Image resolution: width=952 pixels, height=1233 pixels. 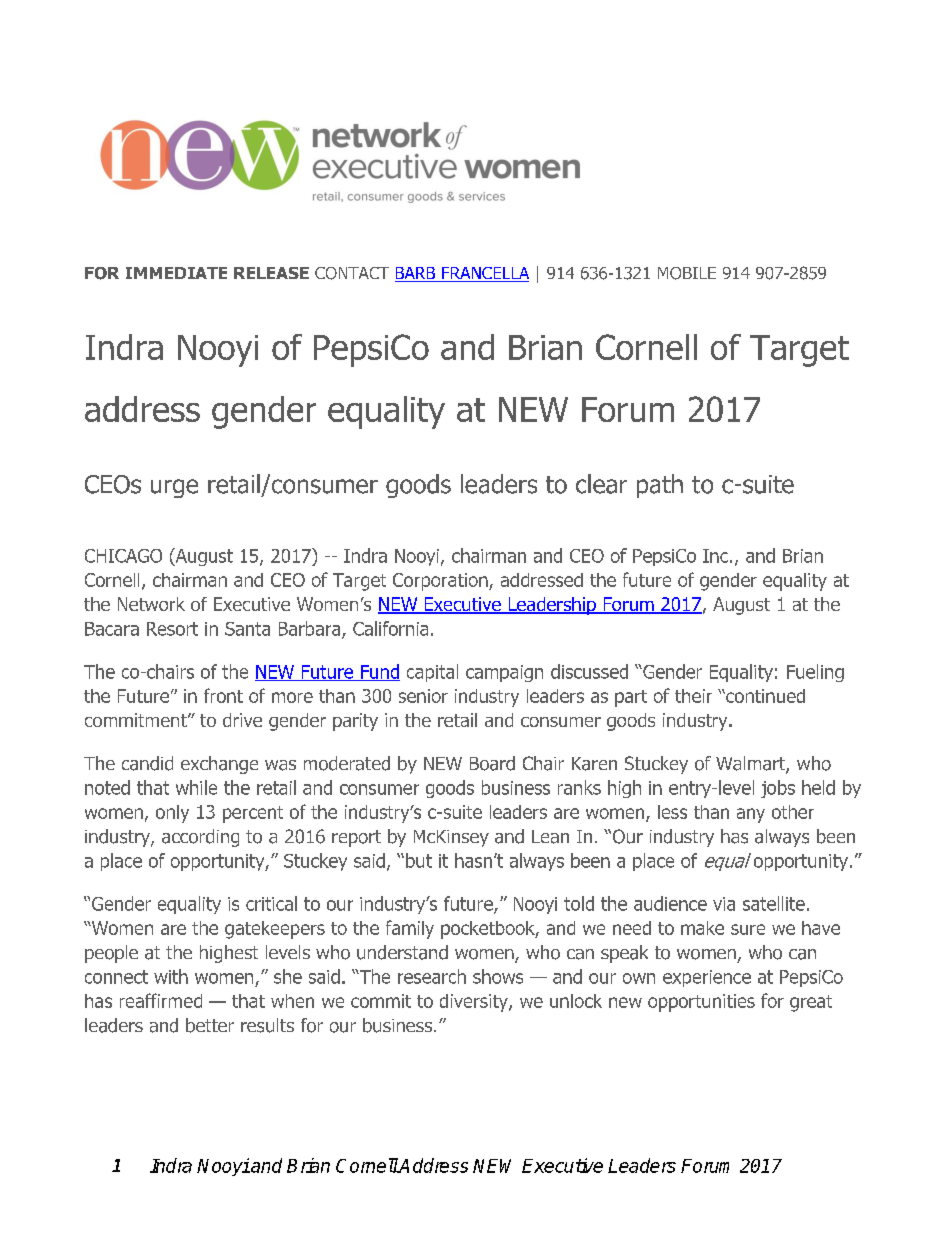 What do you see at coordinates (176, 273) in the image?
I see `IMMEDIATE` at bounding box center [176, 273].
